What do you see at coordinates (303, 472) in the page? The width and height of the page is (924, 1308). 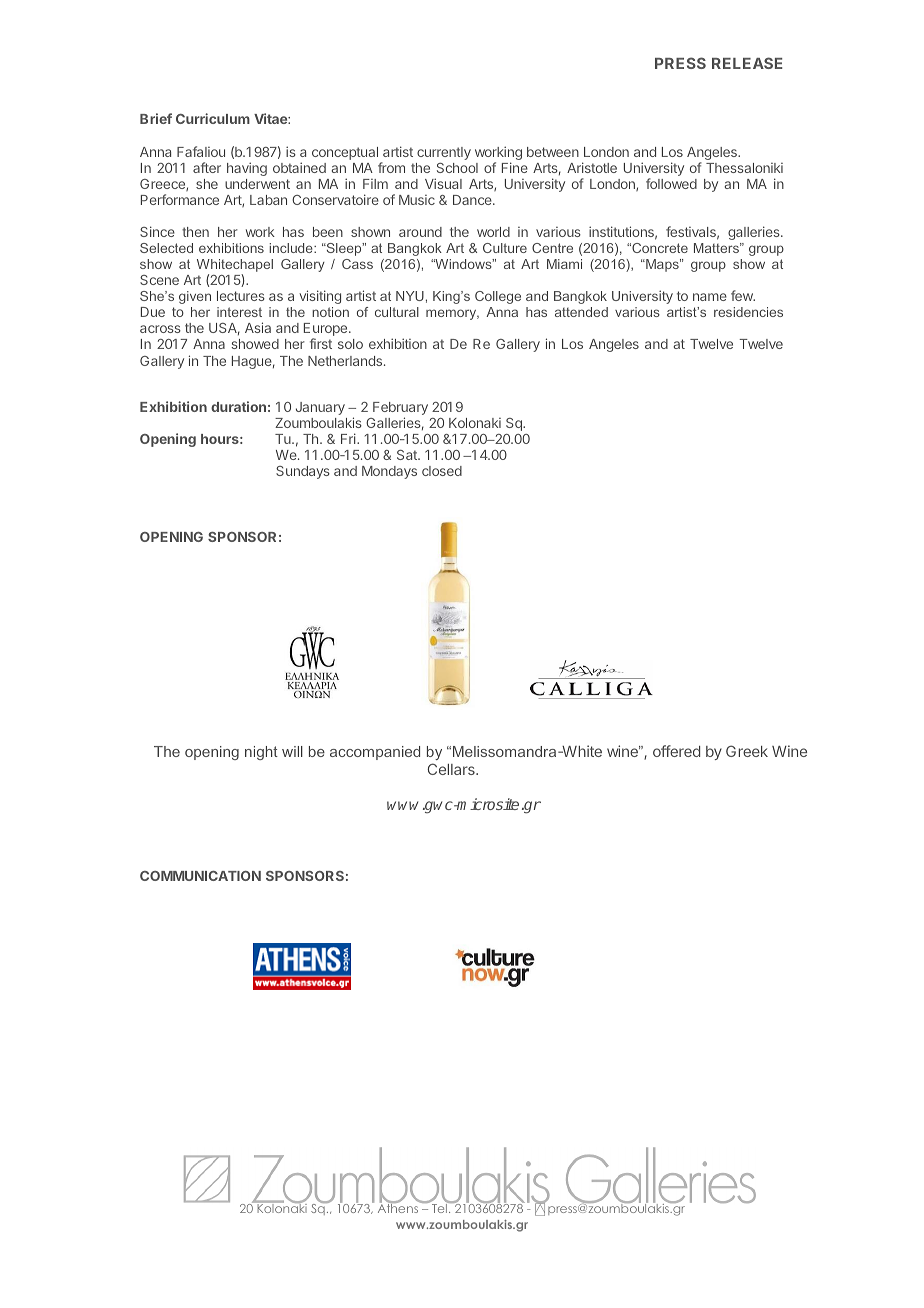 I see `Sundays` at bounding box center [303, 472].
